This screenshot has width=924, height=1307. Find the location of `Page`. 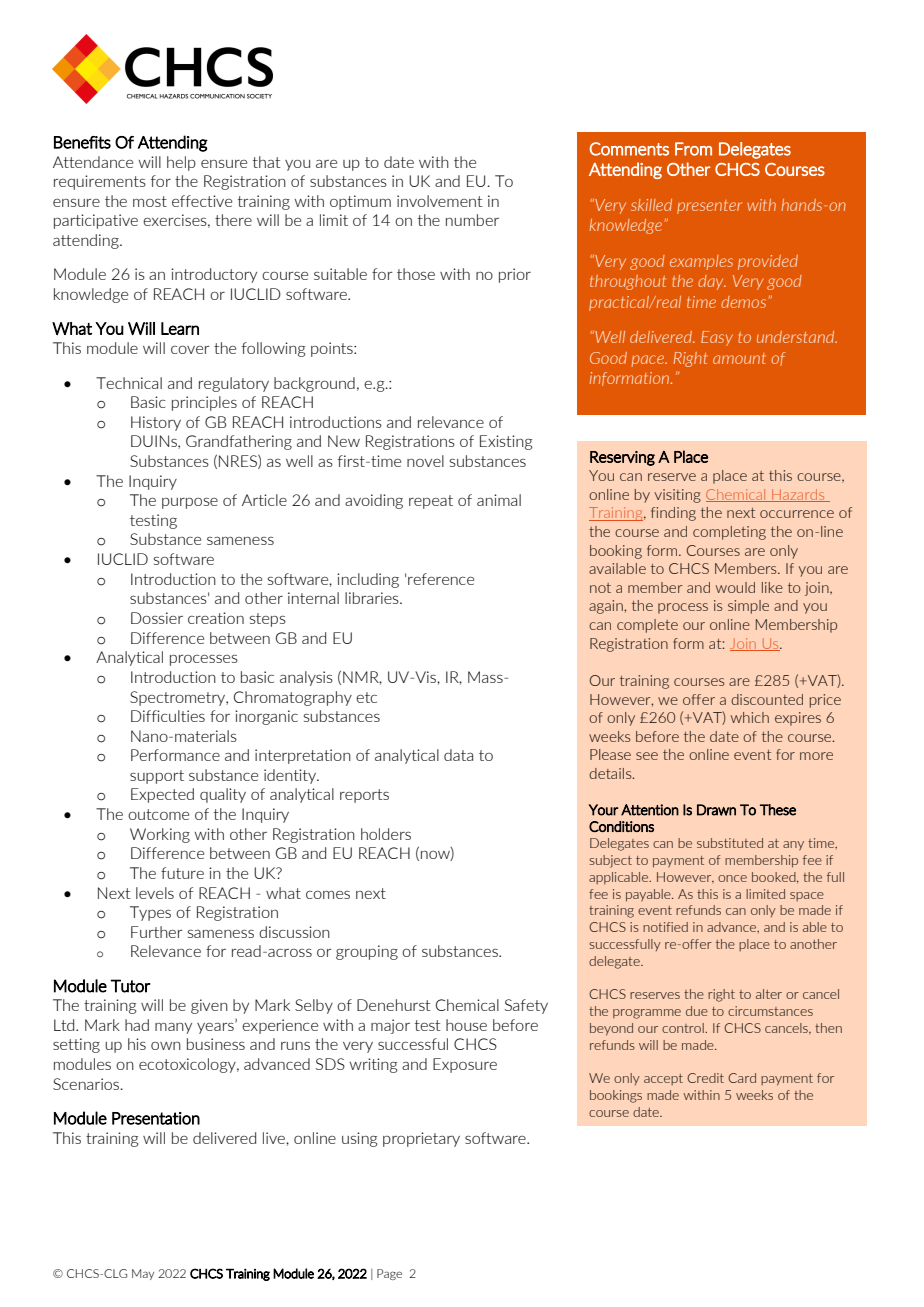

Page is located at coordinates (389, 1274).
